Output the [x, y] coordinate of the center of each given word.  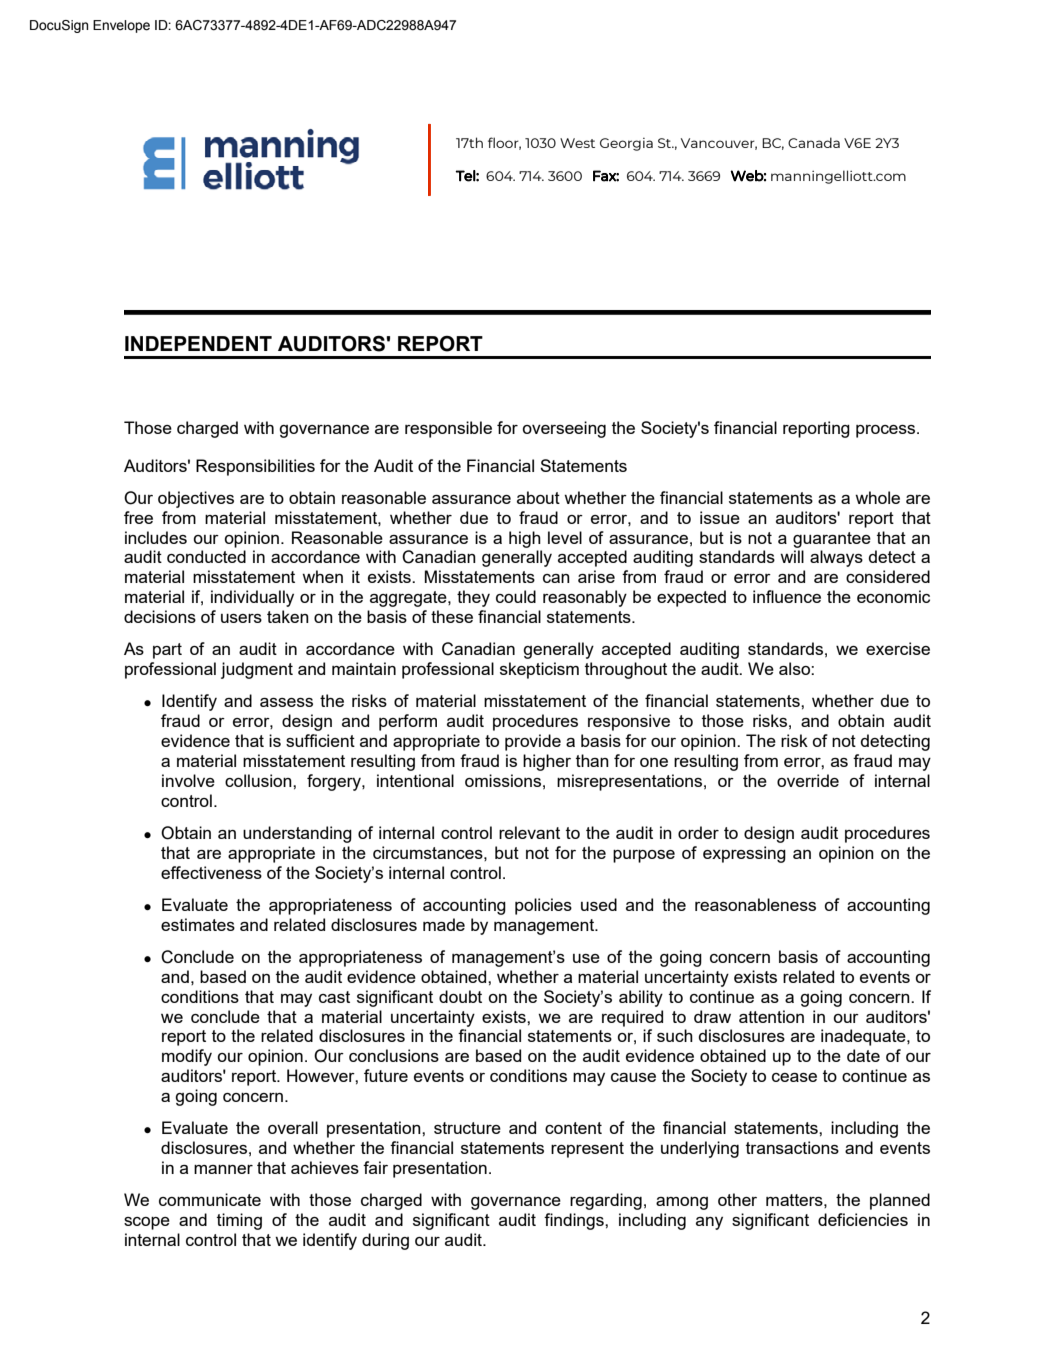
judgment [257, 670]
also [795, 668]
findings [575, 1221]
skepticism [539, 670]
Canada [814, 142]
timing [239, 1221]
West [577, 143]
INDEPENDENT [198, 343]
